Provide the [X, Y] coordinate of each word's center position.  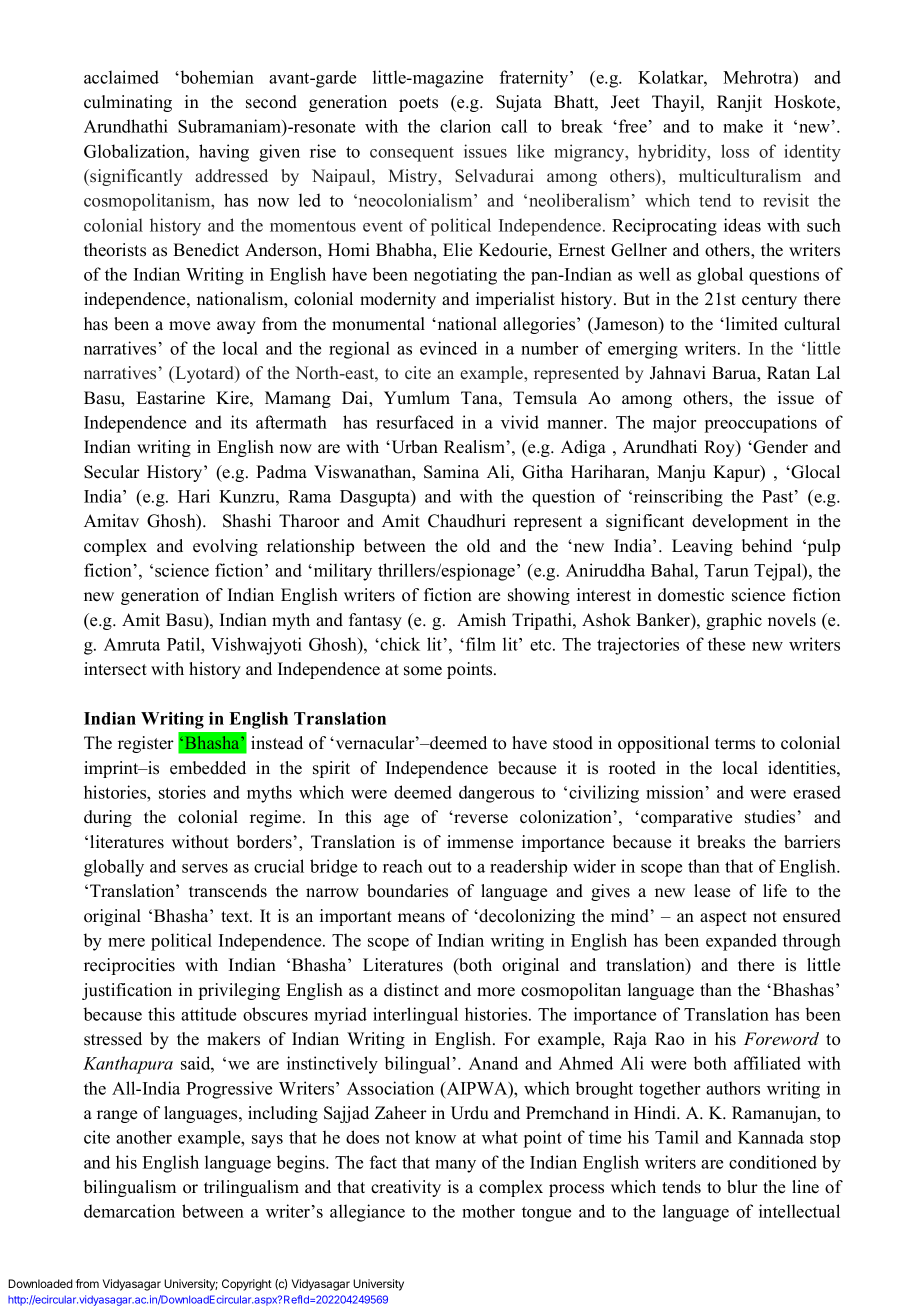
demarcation [129, 1211]
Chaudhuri [467, 521]
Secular [112, 472]
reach [403, 866]
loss [735, 151]
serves [205, 868]
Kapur [737, 473]
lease [712, 891]
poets [418, 104]
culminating [128, 103]
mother [488, 1211]
